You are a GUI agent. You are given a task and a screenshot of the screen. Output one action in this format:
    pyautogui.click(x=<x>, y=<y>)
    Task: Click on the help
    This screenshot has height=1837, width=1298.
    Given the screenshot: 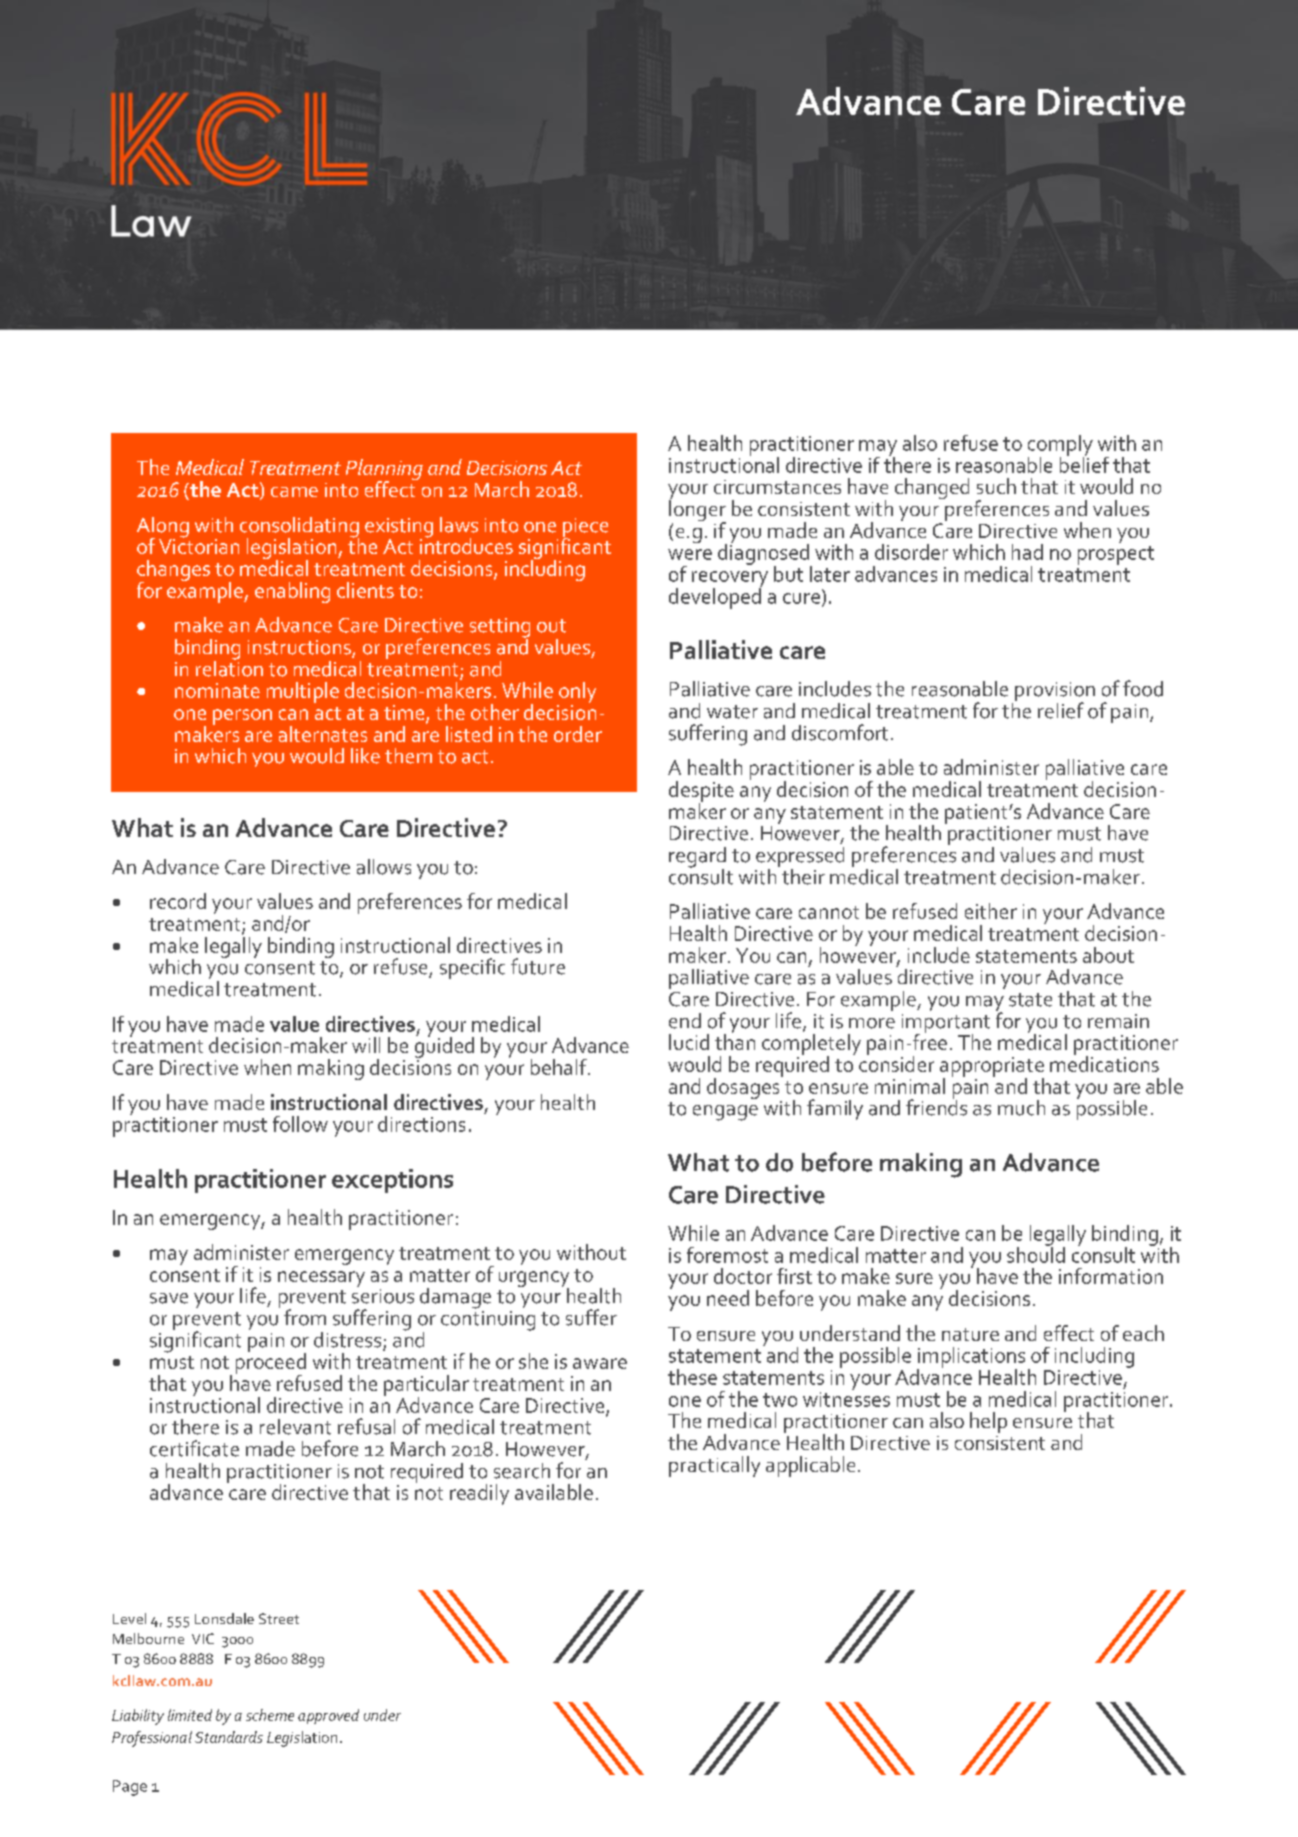 What is the action you would take?
    pyautogui.click(x=988, y=1422)
